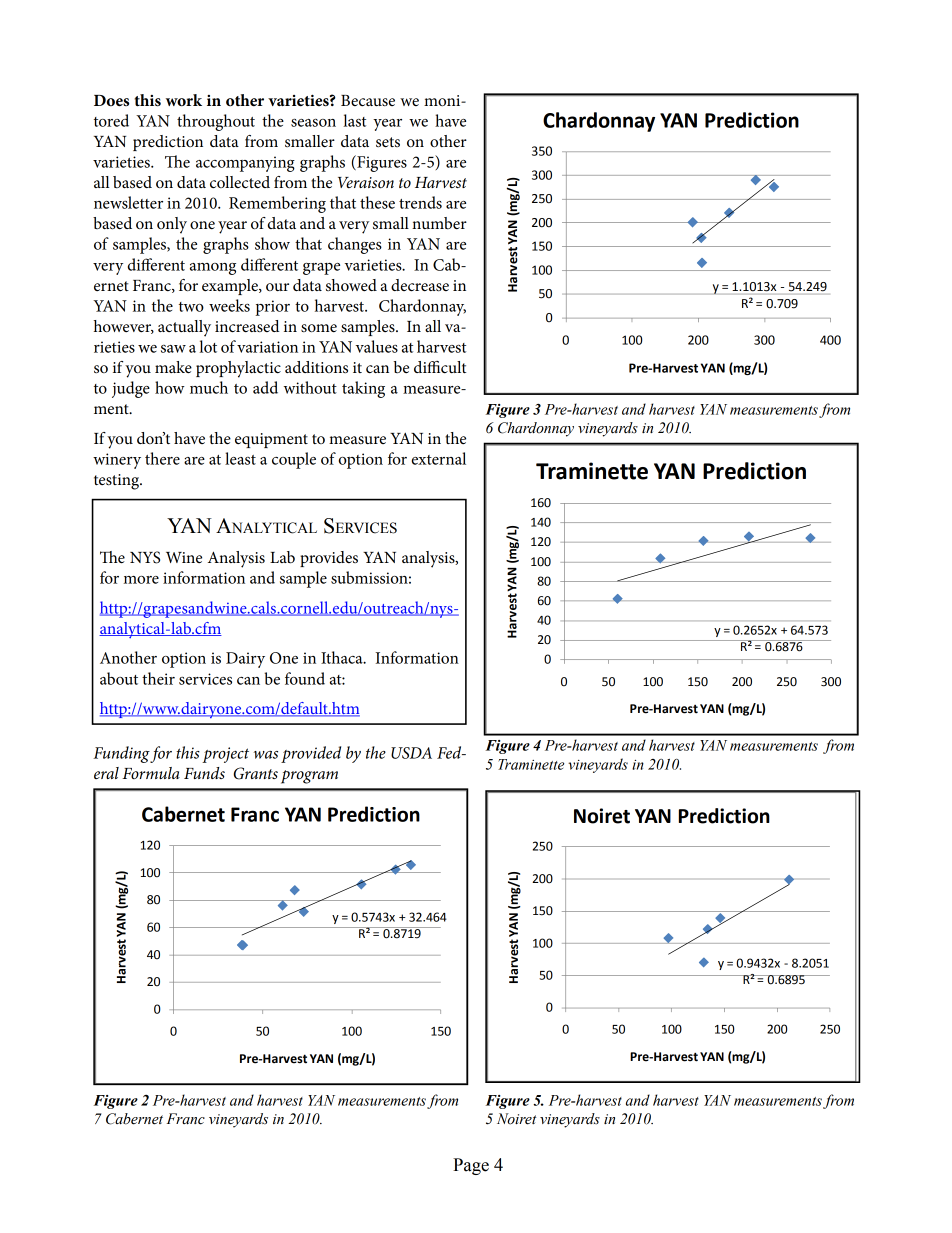  What do you see at coordinates (313, 123) in the image?
I see `season` at bounding box center [313, 123].
